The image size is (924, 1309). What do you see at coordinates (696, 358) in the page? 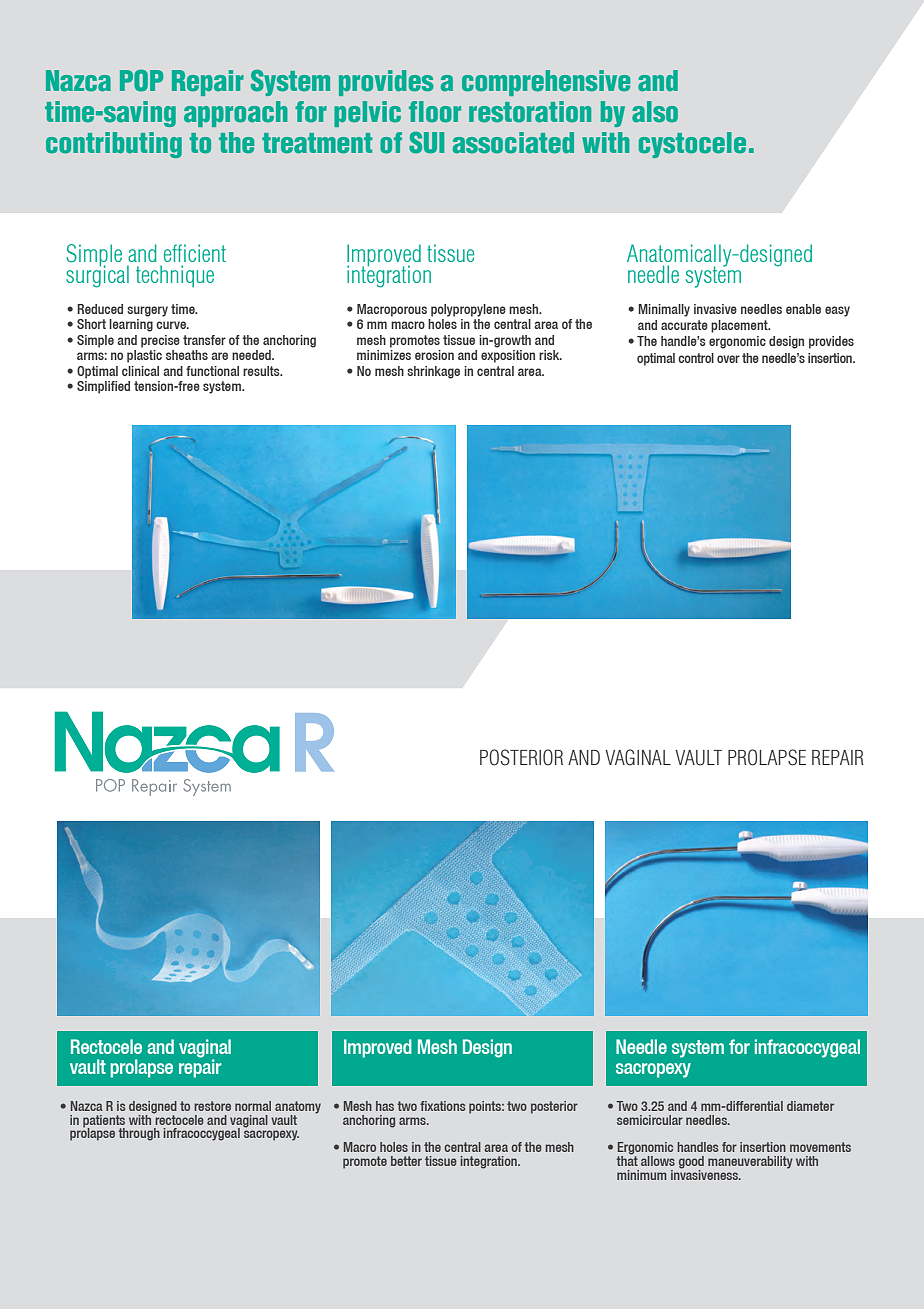
I see `control` at bounding box center [696, 358].
